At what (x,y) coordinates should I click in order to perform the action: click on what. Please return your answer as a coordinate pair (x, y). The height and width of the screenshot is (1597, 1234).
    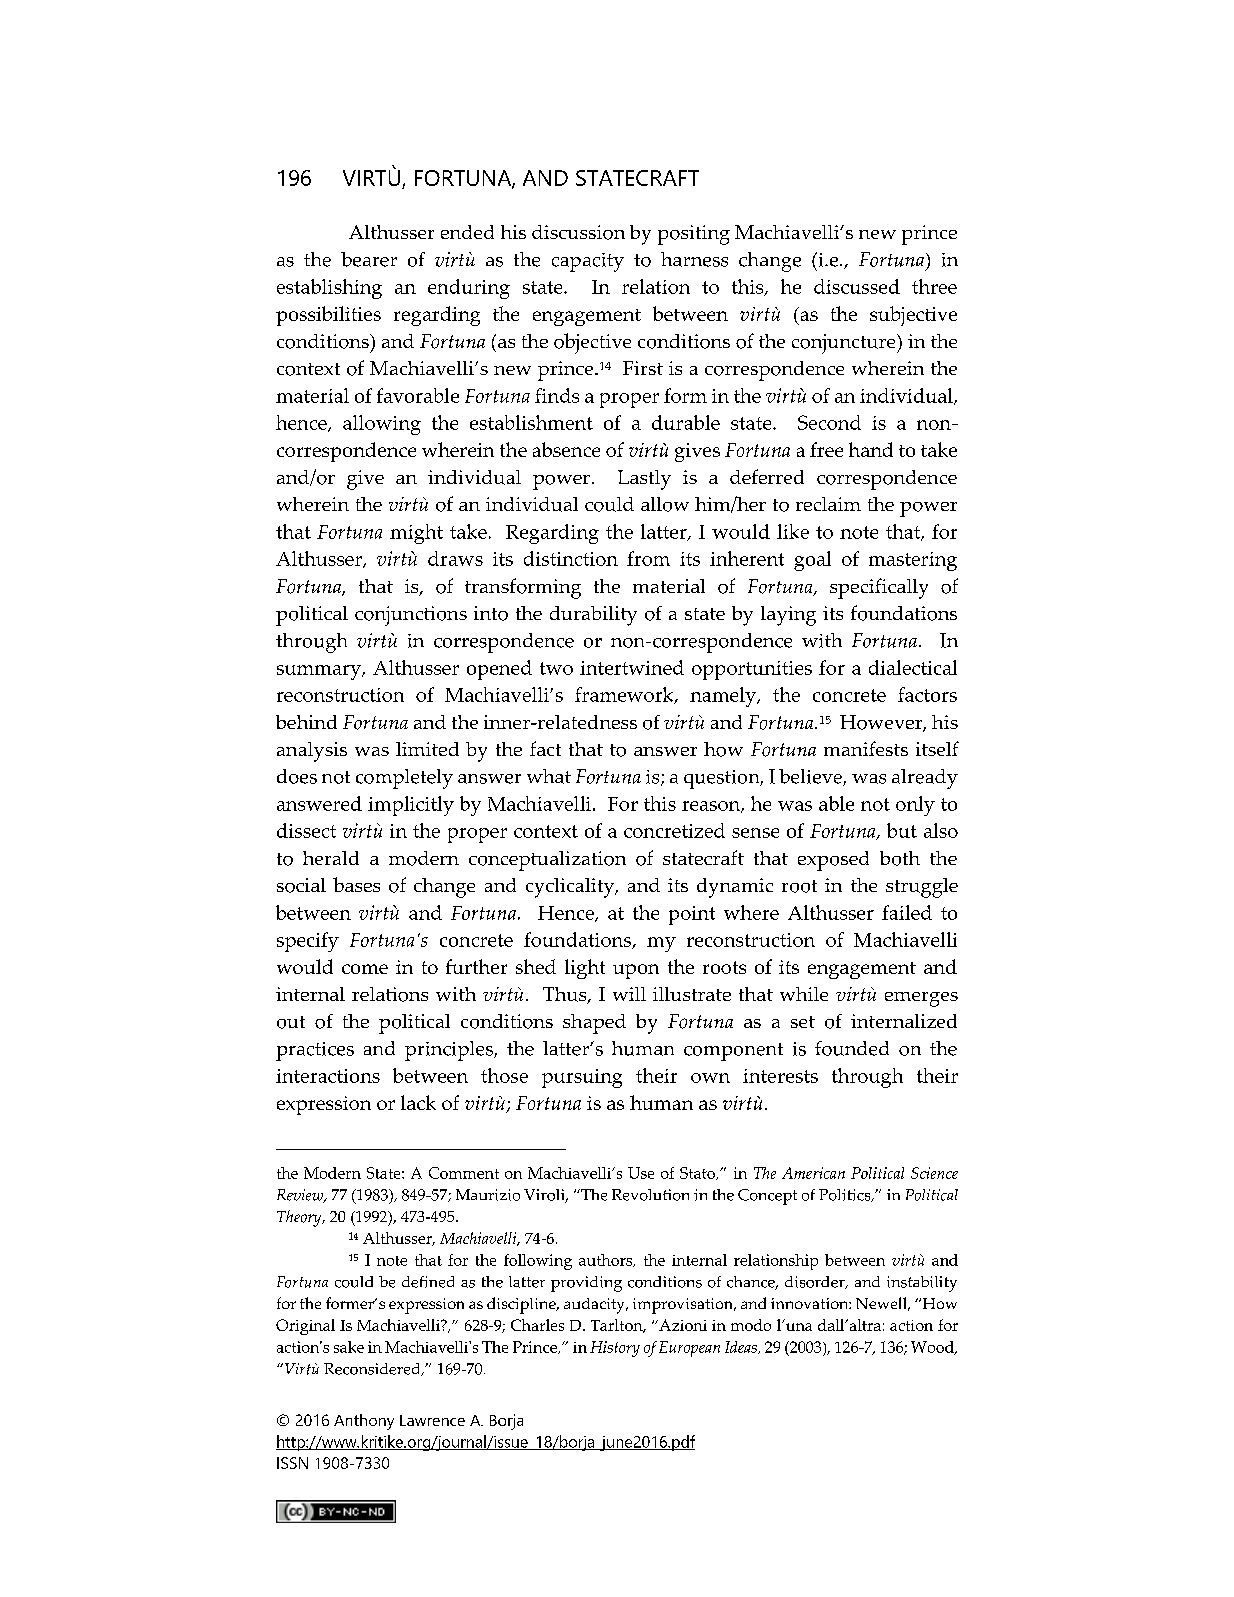
    Looking at the image, I should click on (549, 776).
